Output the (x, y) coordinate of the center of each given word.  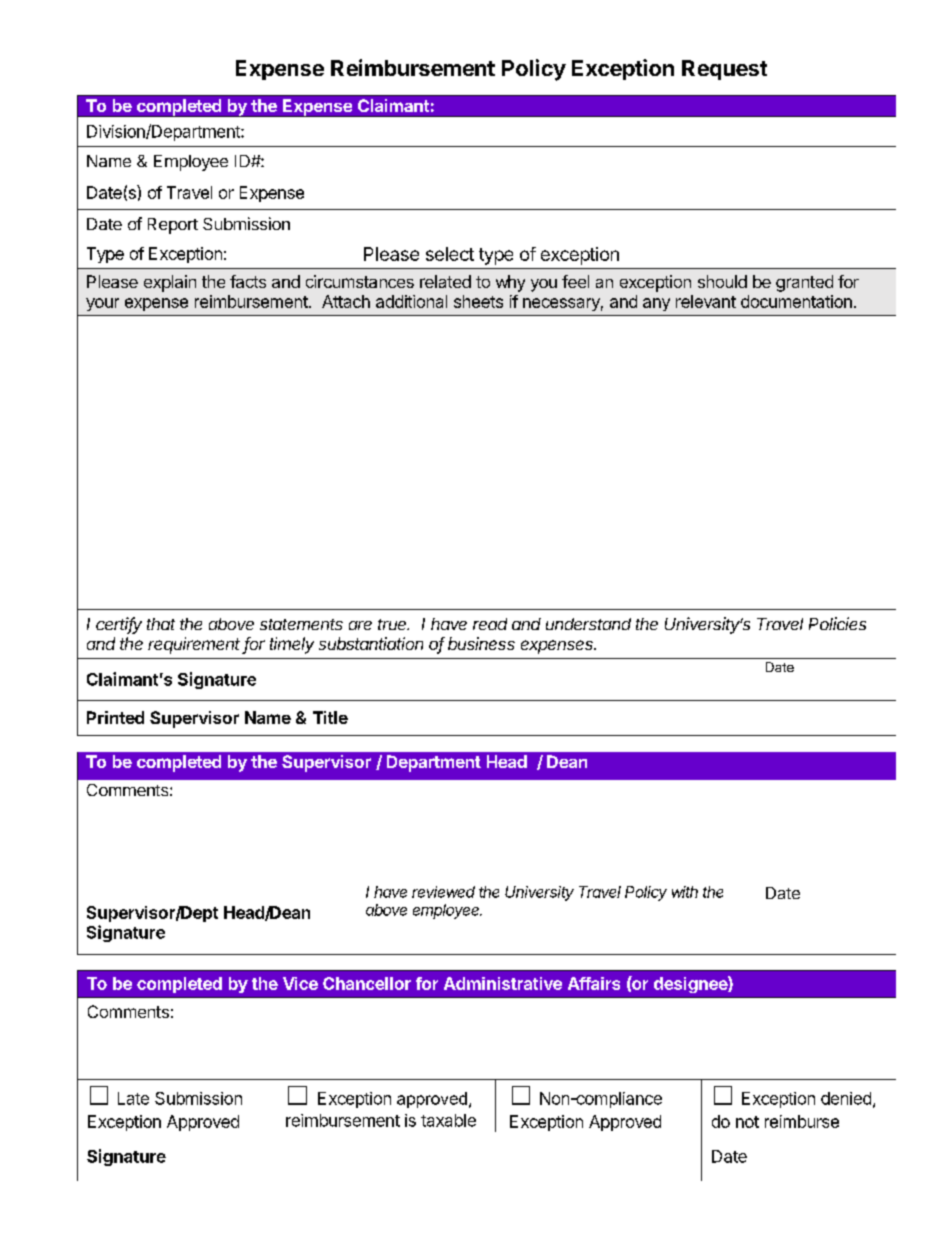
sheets (478, 301)
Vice (300, 983)
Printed (115, 717)
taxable (448, 1120)
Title (330, 717)
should (722, 281)
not (747, 1122)
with (685, 892)
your (102, 304)
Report (173, 226)
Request (724, 70)
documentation (796, 301)
